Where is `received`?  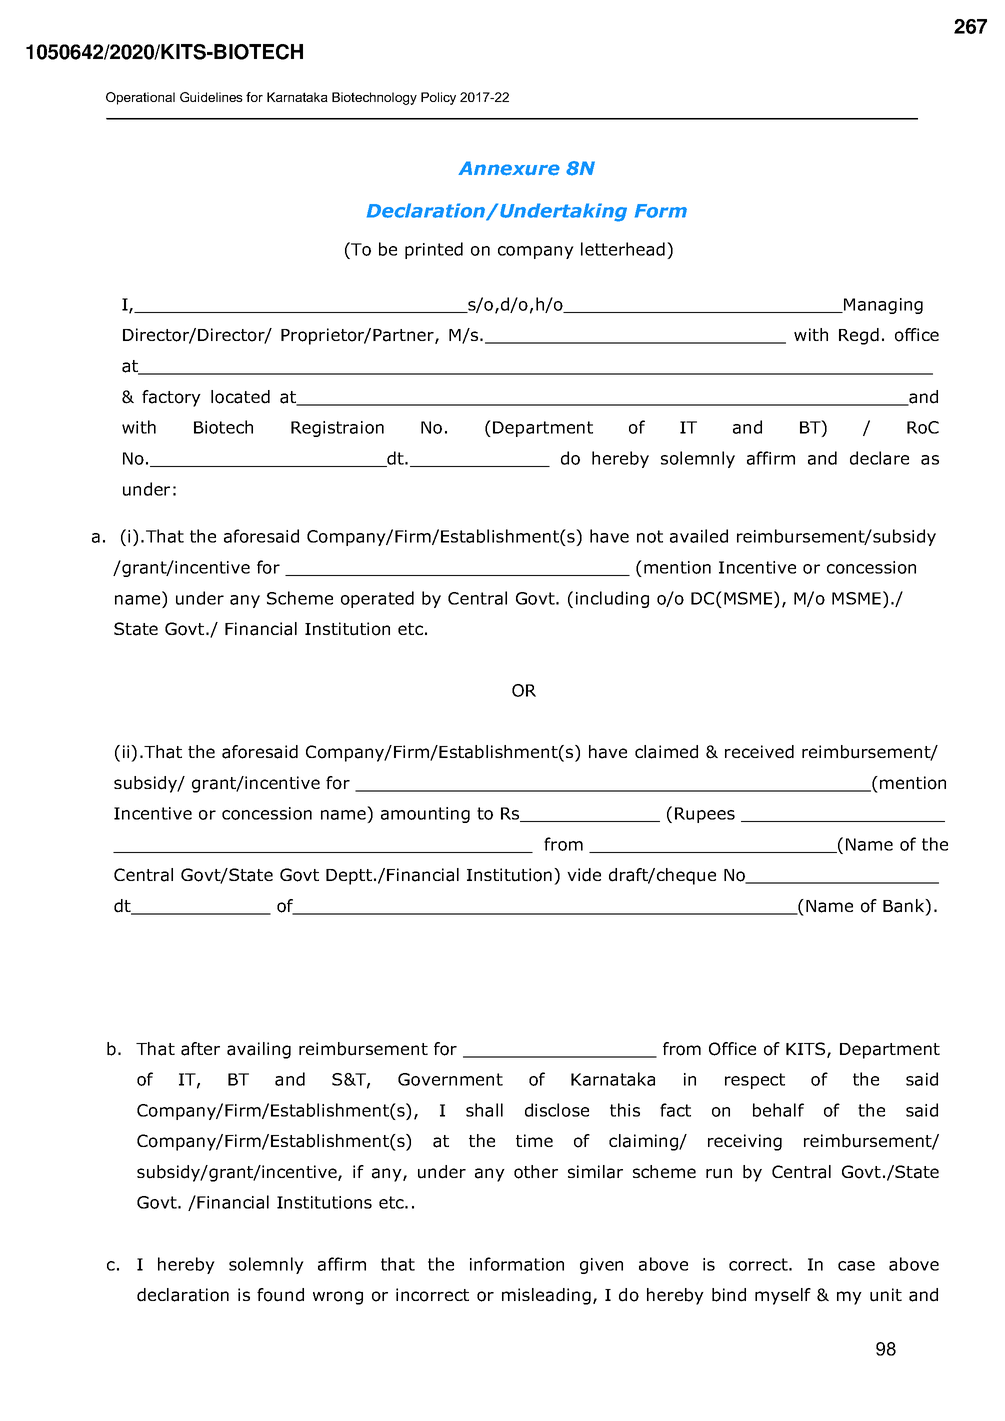 received is located at coordinates (759, 752).
